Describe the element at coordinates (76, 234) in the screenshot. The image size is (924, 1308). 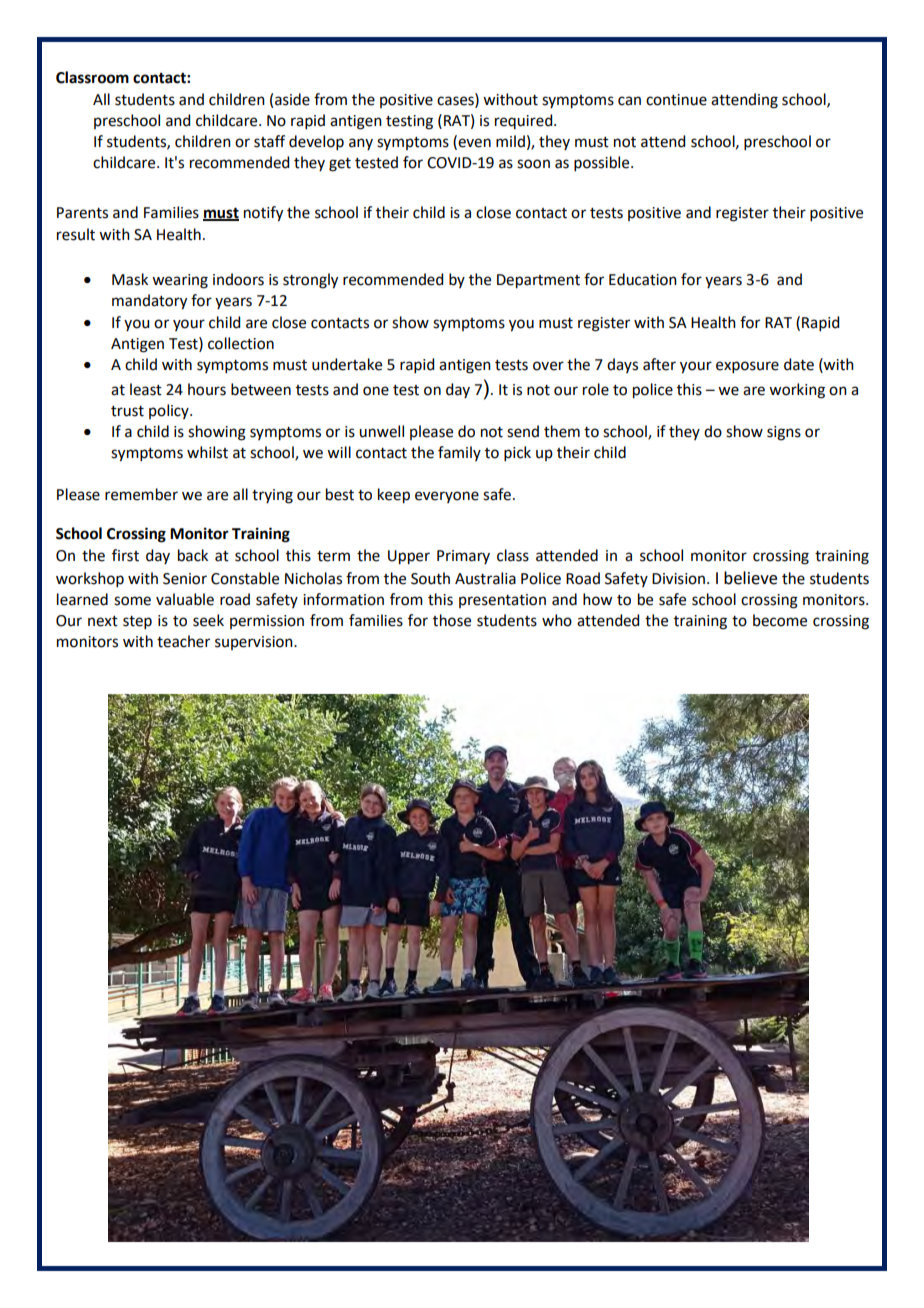
I see `result` at that location.
